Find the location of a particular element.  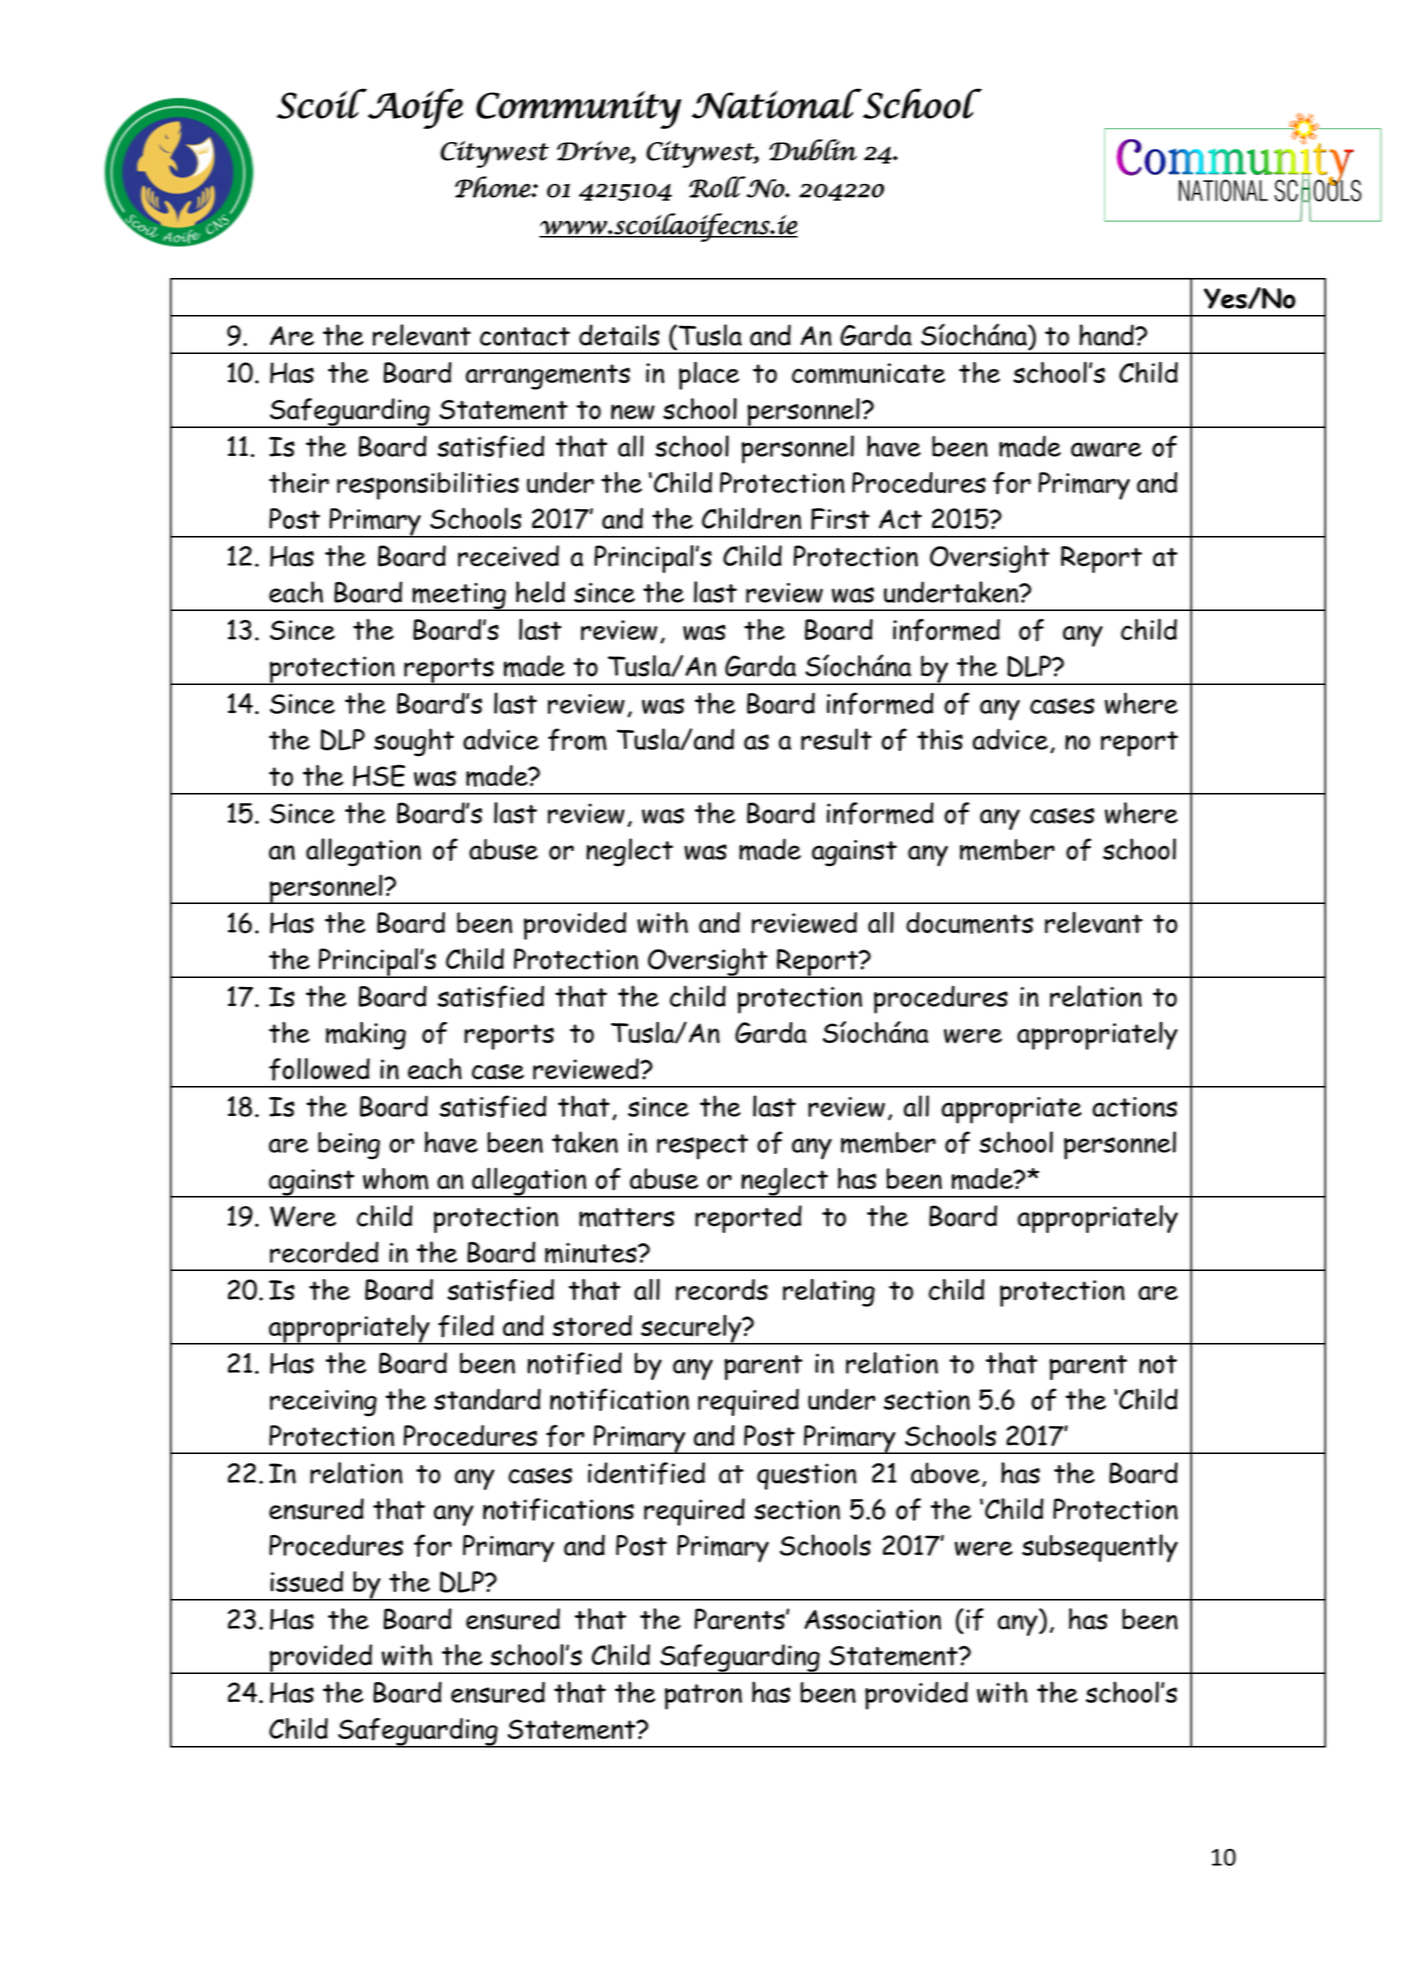

issued is located at coordinates (306, 1582).
